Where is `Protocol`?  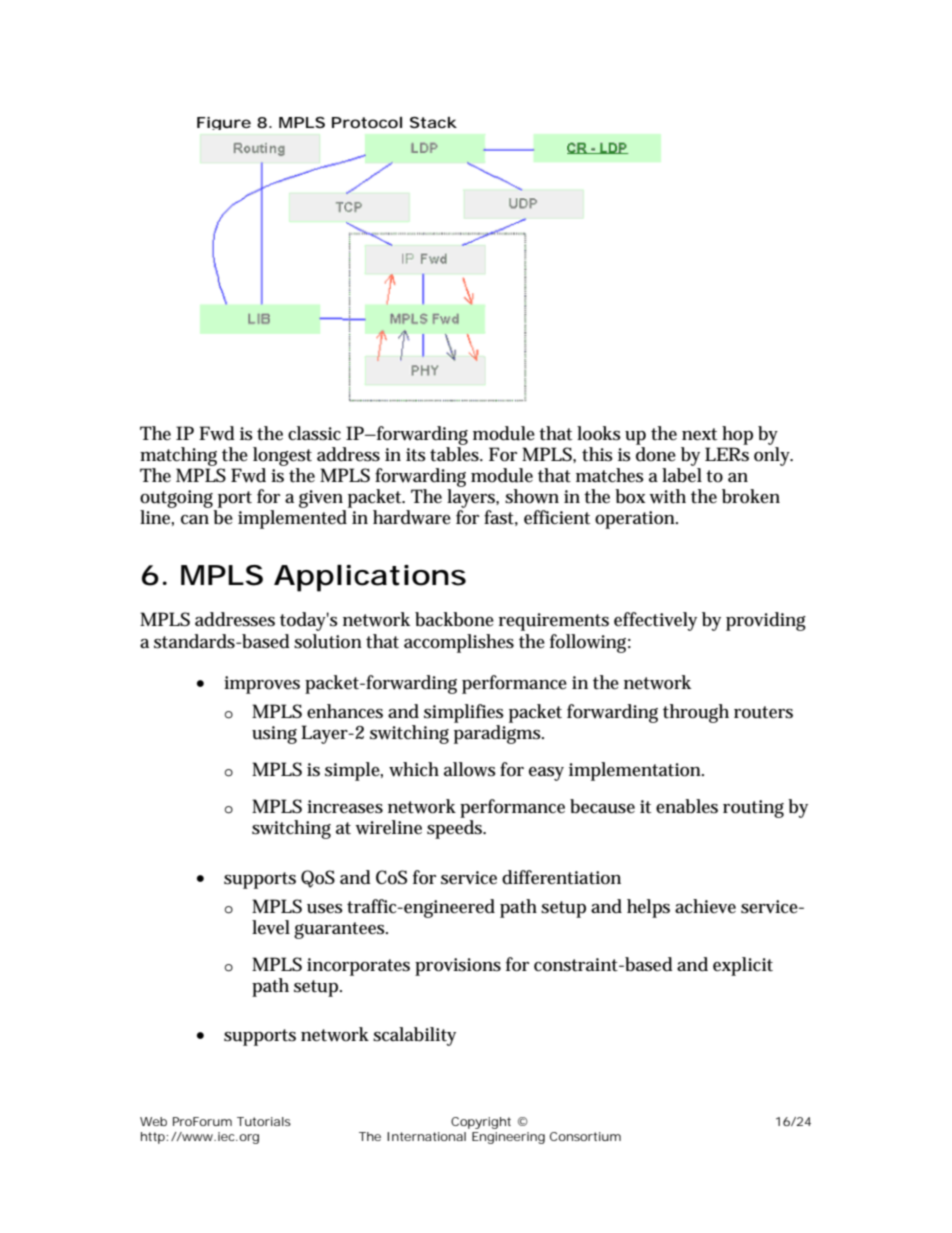 Protocol is located at coordinates (367, 122).
